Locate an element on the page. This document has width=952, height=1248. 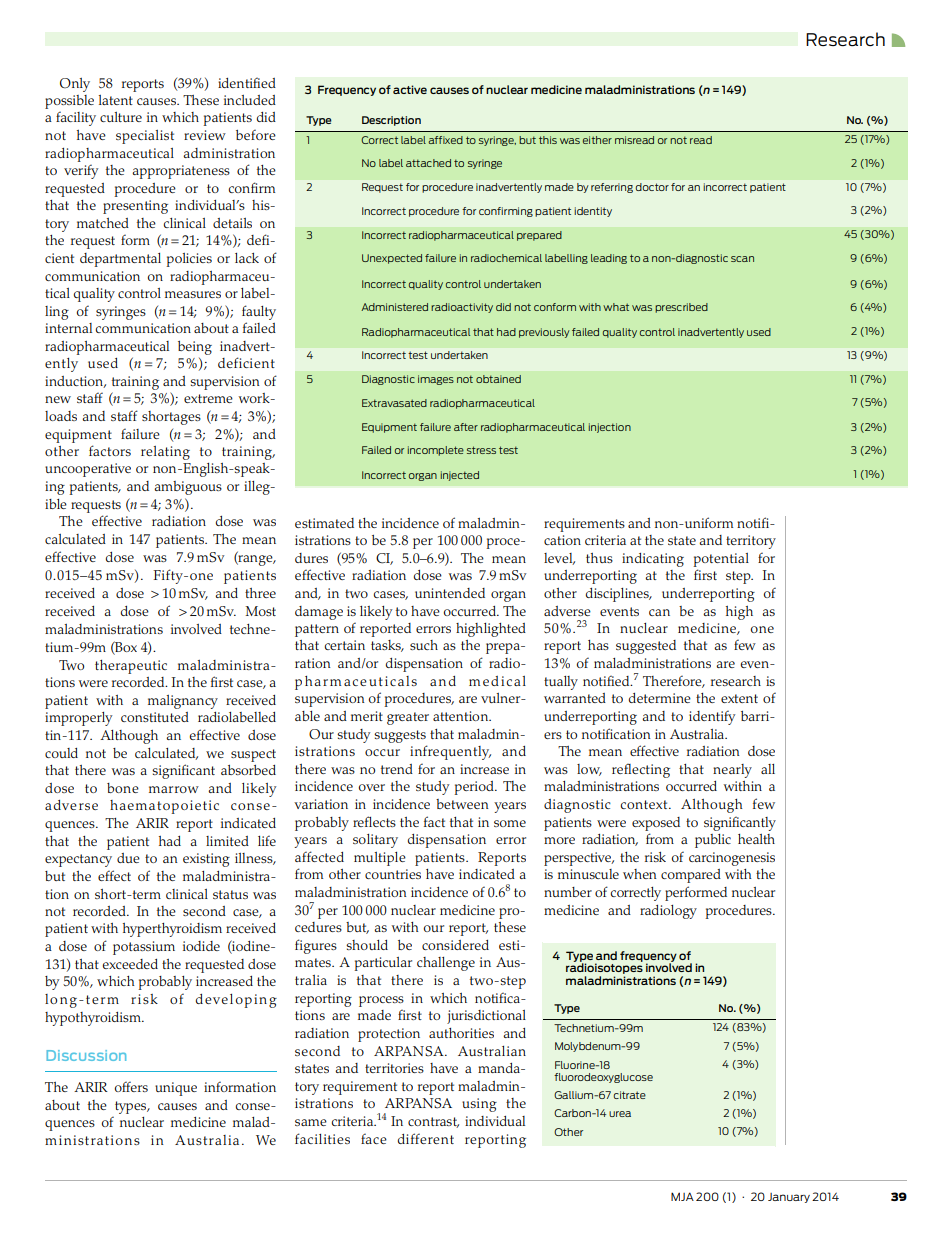
compared is located at coordinates (691, 876).
